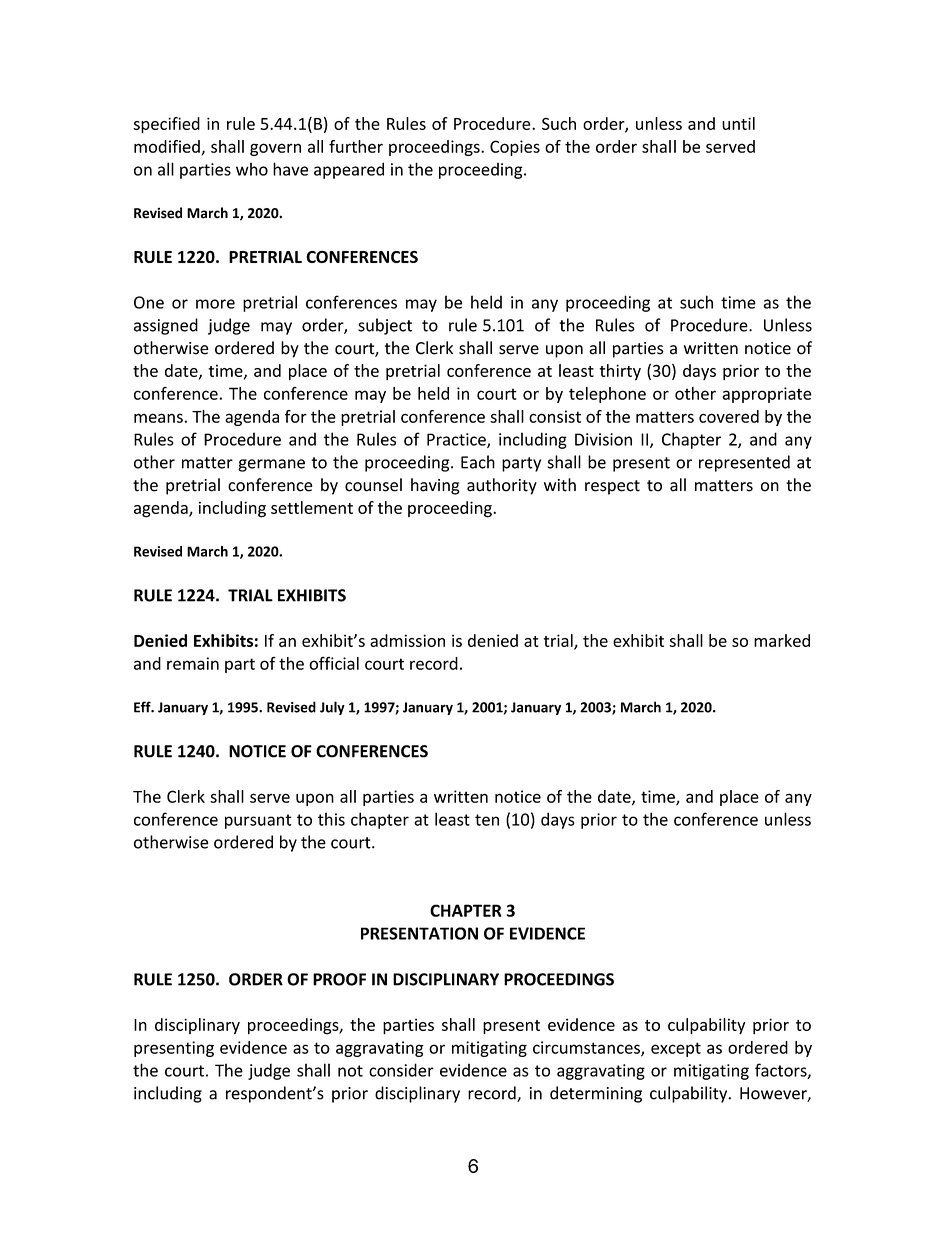  Describe the element at coordinates (782, 640) in the screenshot. I see `marked` at that location.
